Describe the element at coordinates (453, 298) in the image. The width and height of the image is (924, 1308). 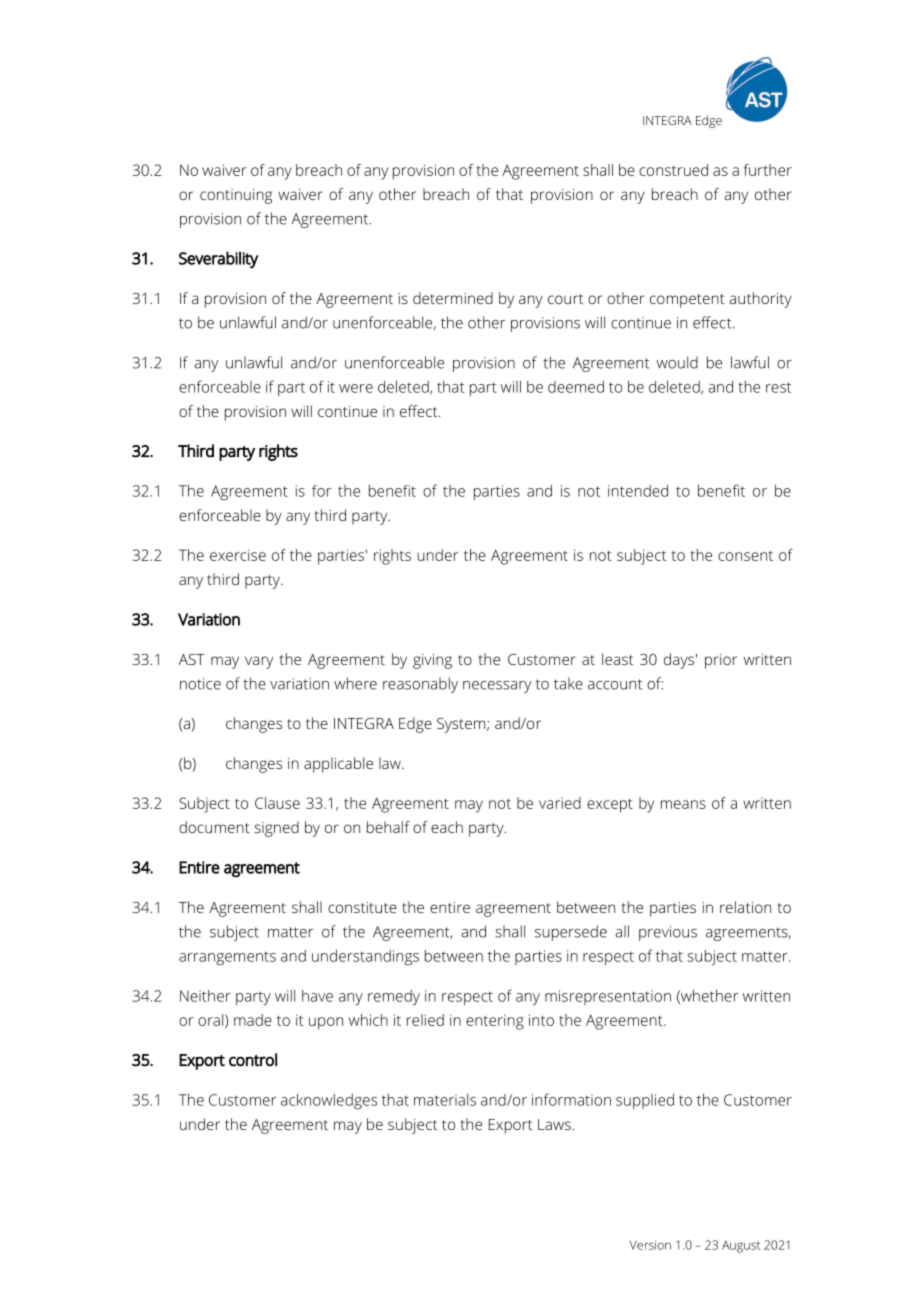
I see `determined` at that location.
